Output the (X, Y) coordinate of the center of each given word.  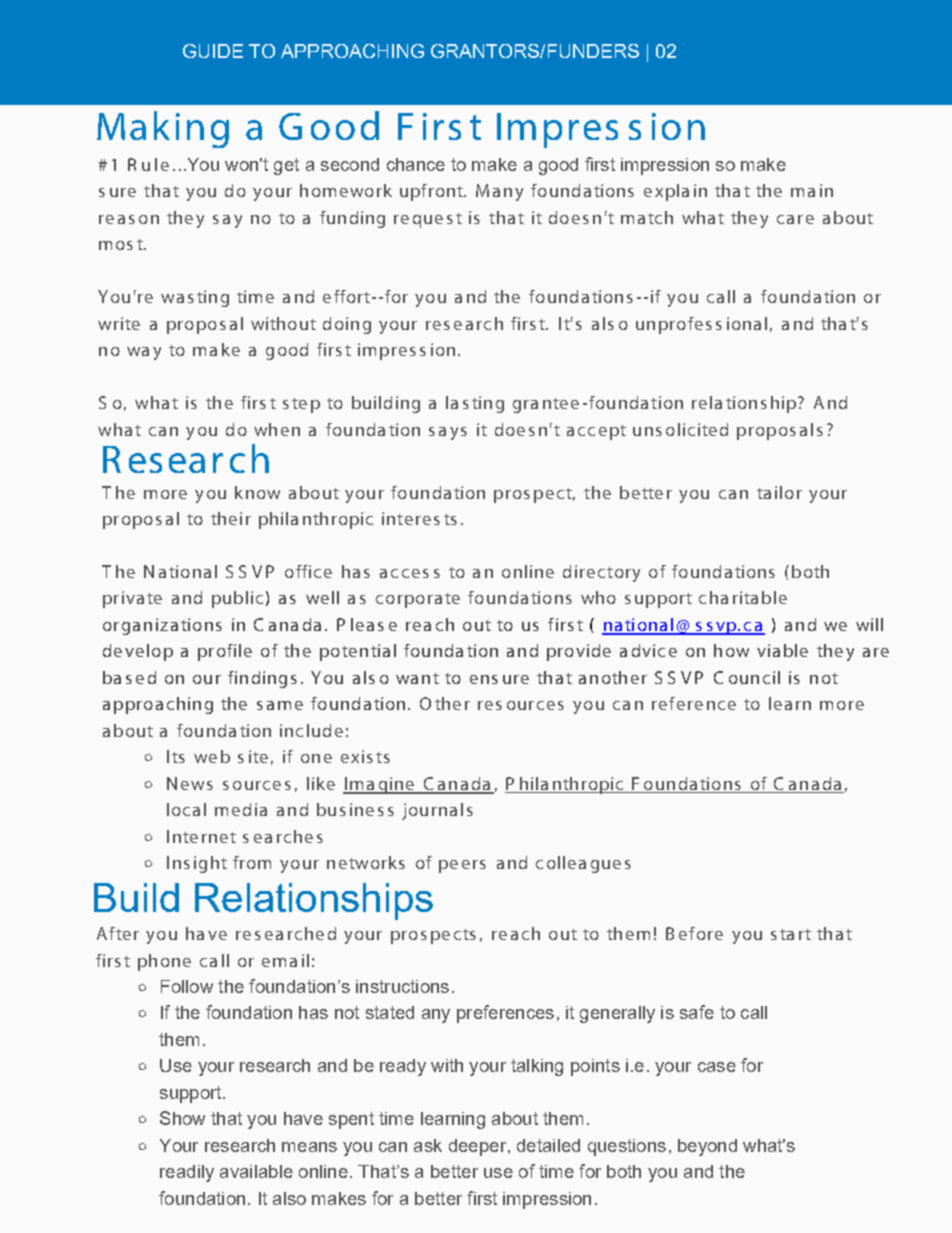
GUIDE (213, 51)
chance (416, 164)
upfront (432, 192)
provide (579, 652)
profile (225, 652)
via (768, 650)
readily (187, 1173)
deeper (477, 1147)
